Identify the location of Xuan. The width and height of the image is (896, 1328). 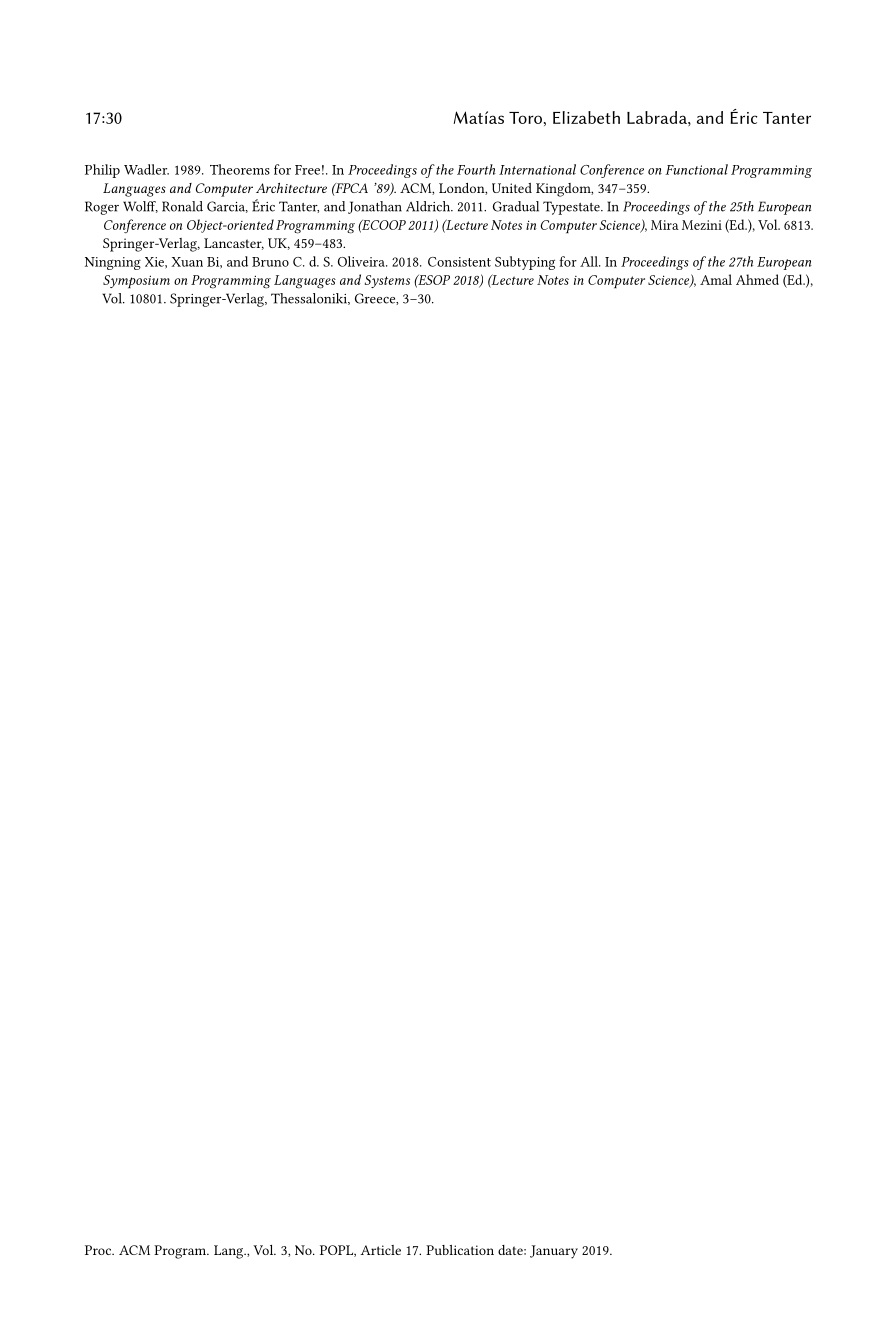
(187, 262).
